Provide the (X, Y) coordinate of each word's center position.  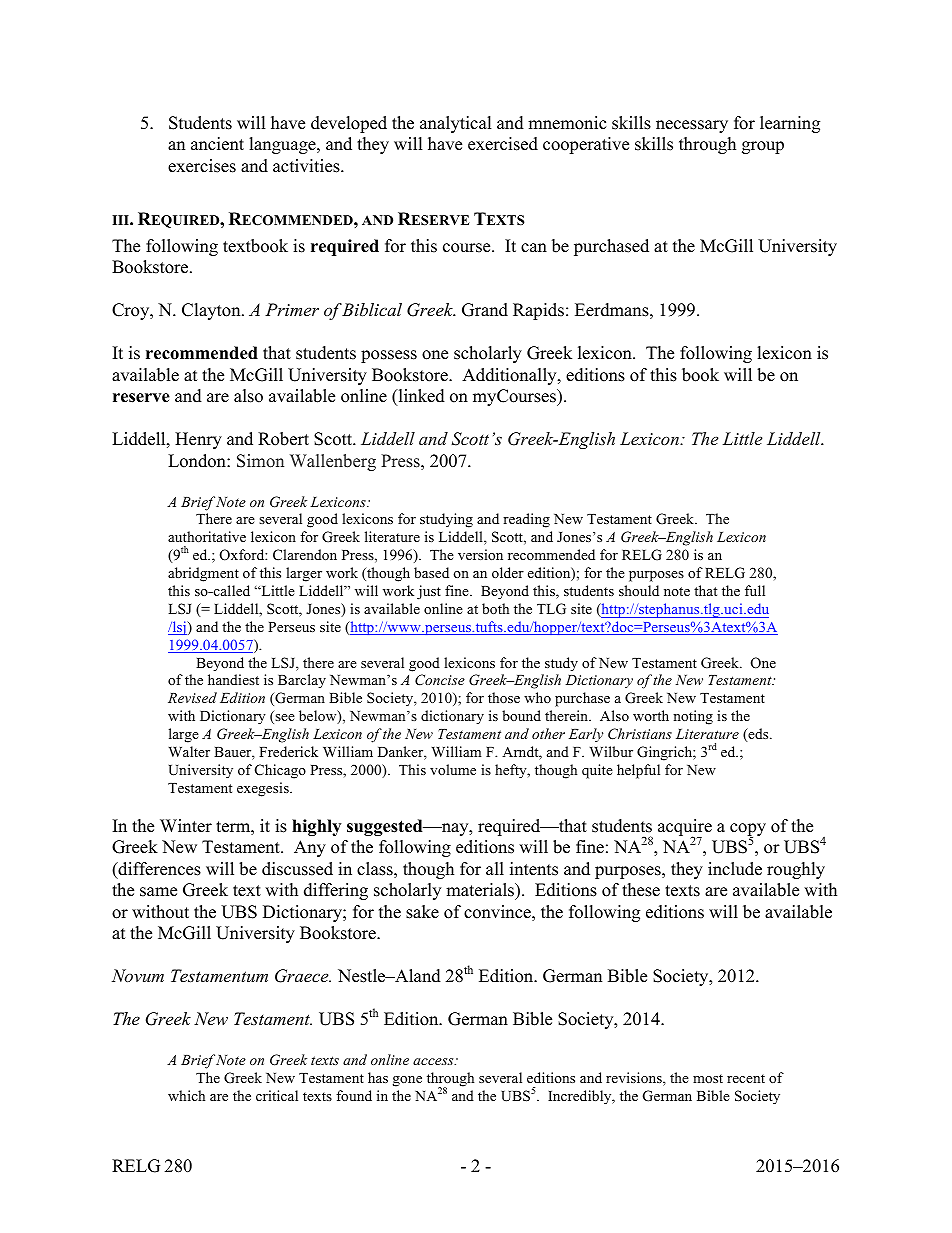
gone (407, 1081)
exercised (503, 144)
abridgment (203, 574)
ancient (217, 144)
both (495, 608)
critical (277, 1095)
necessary (692, 126)
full (755, 590)
